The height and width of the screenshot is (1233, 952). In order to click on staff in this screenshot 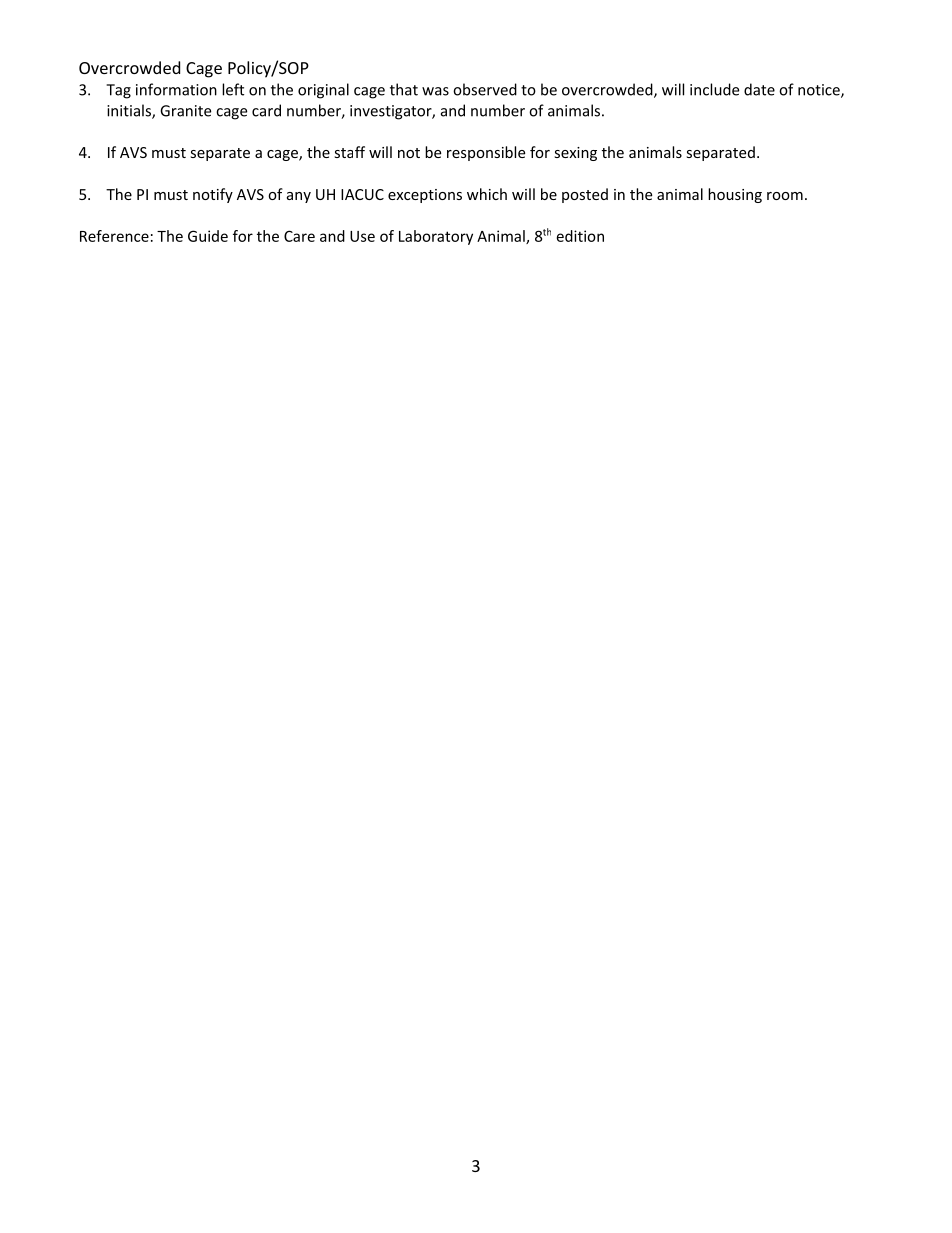, I will do `click(349, 152)`.
